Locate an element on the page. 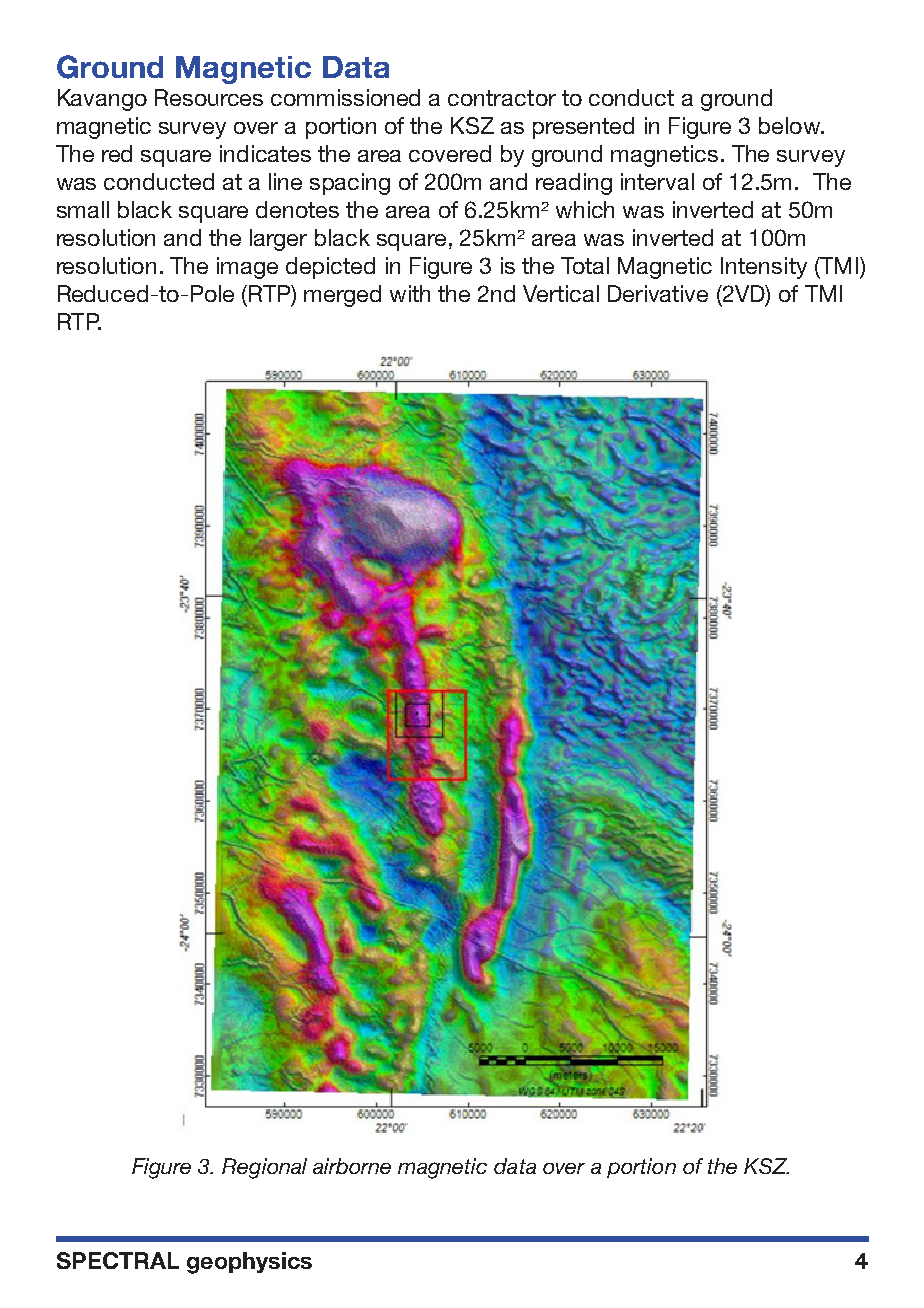  Resources is located at coordinates (209, 97).
